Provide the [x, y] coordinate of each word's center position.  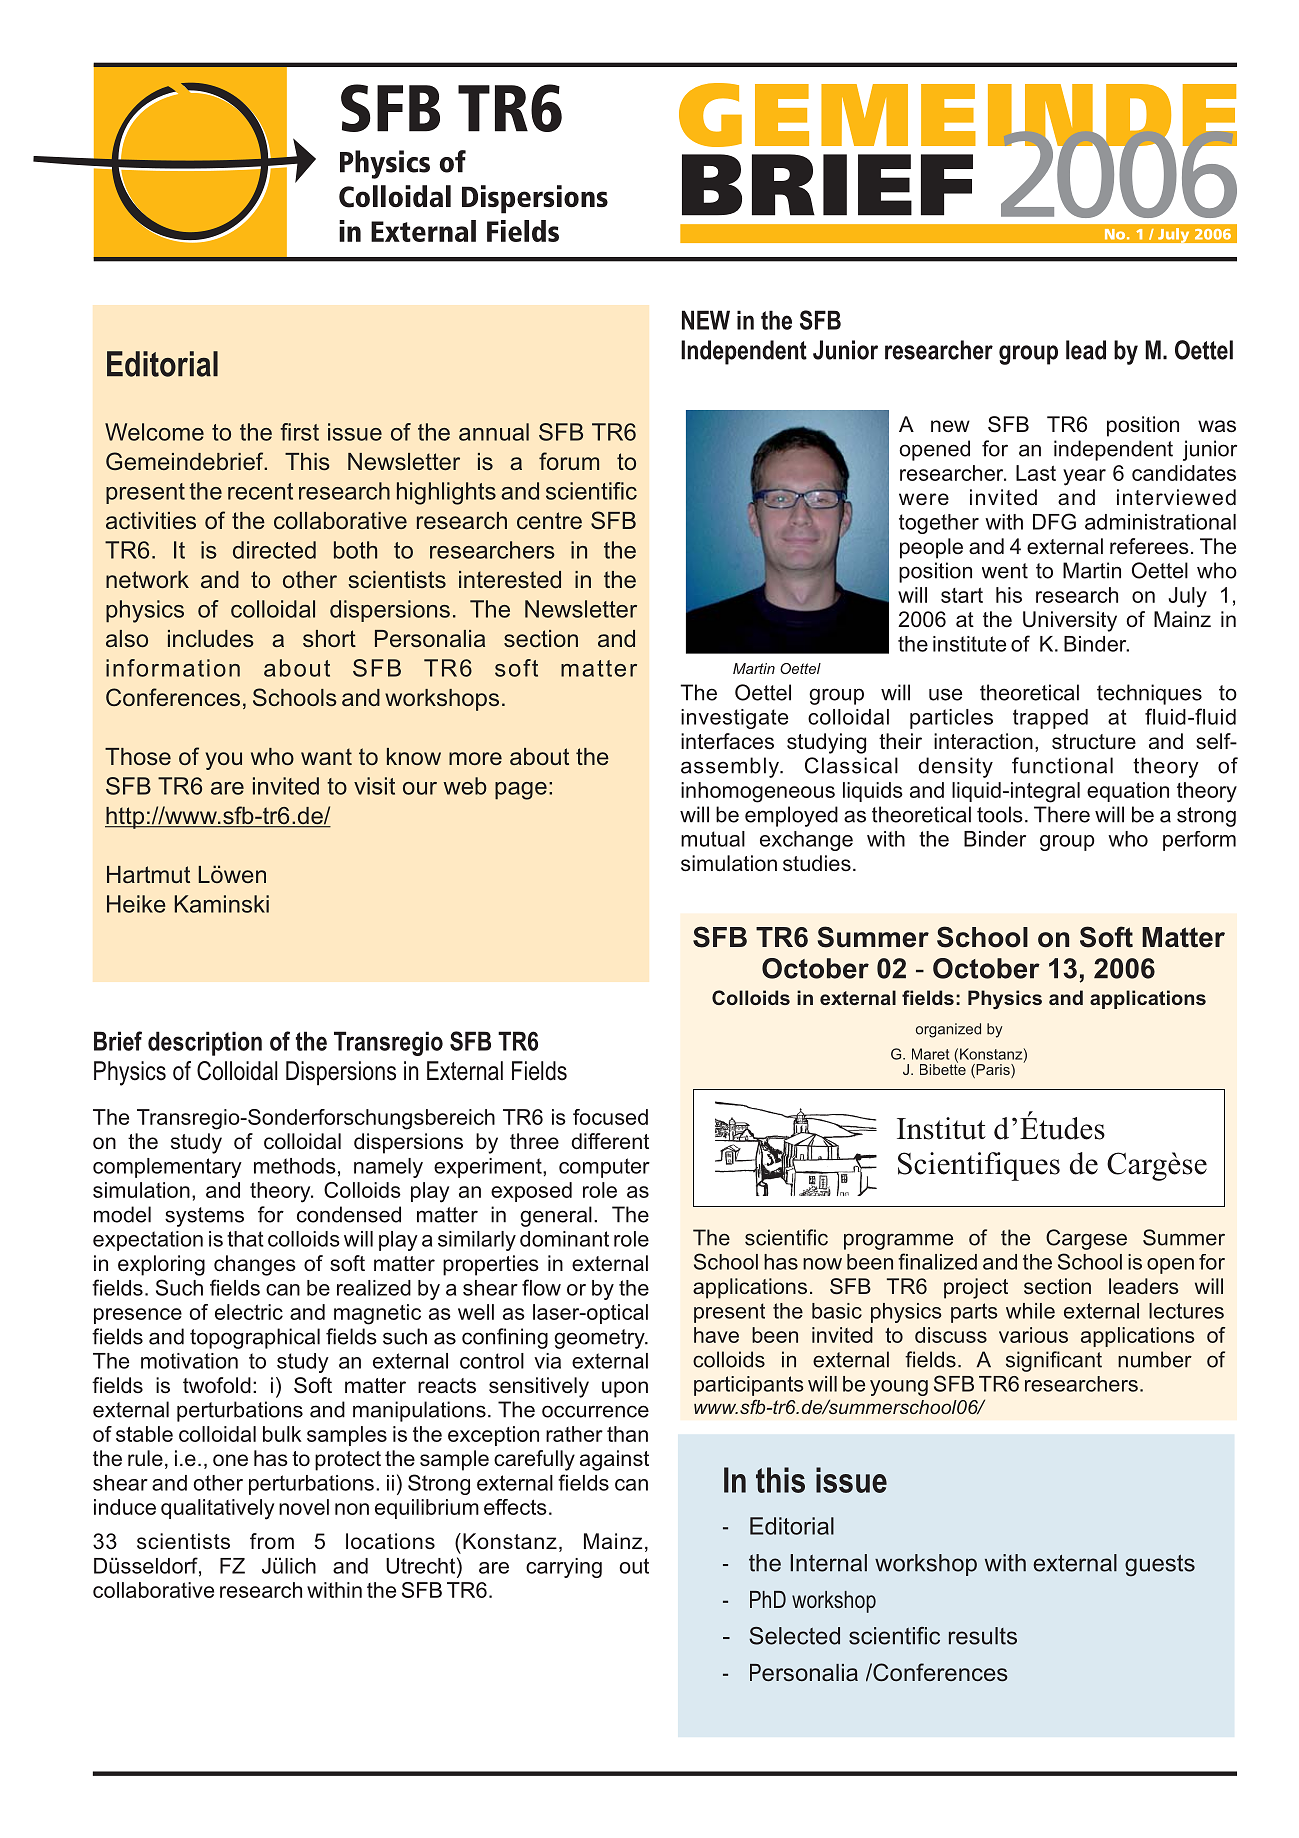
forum [569, 461]
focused [610, 1117]
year [1084, 477]
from [272, 1541]
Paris [993, 1071]
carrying [564, 1568]
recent [260, 491]
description [205, 1043]
